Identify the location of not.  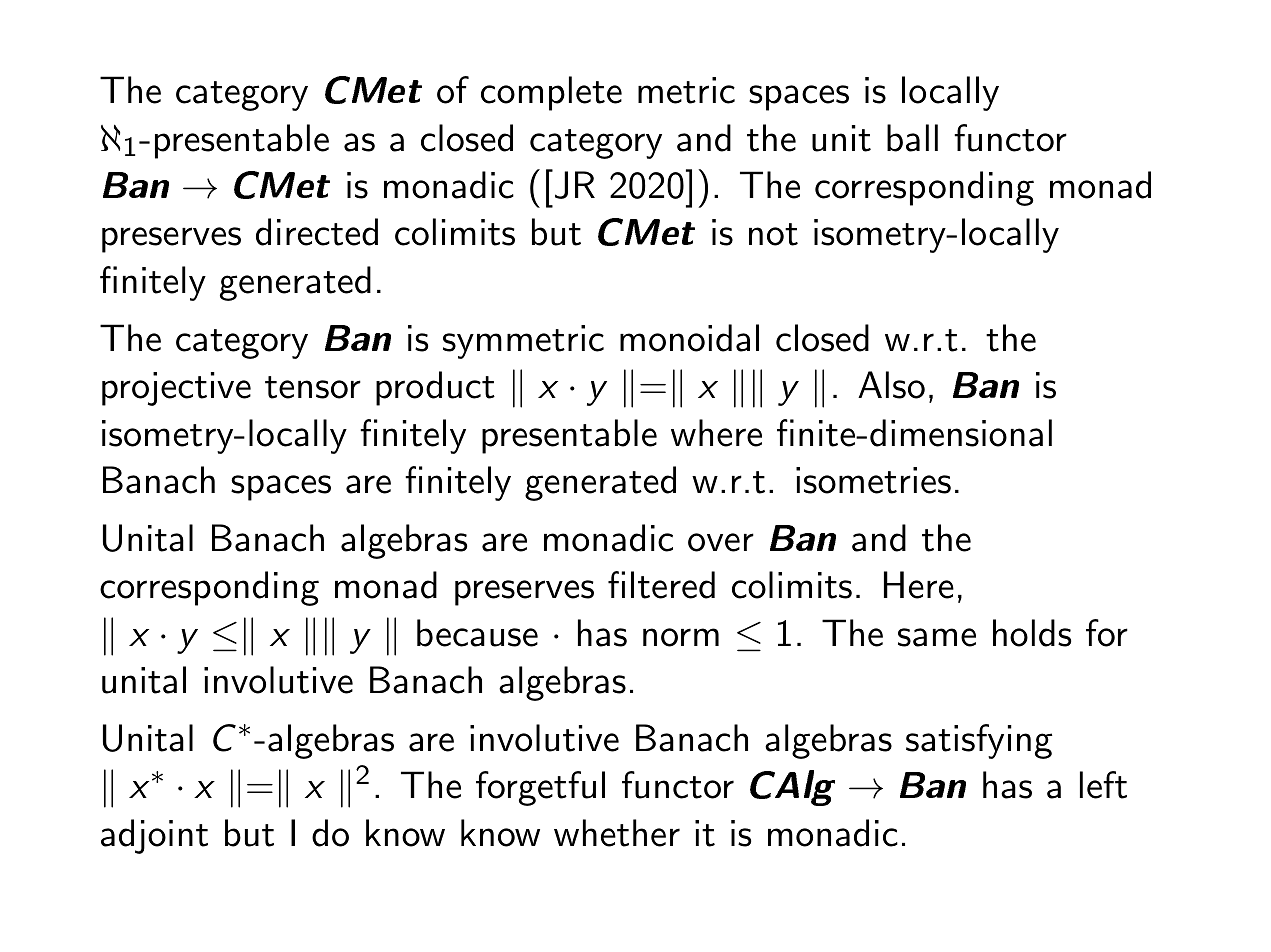
(773, 234).
